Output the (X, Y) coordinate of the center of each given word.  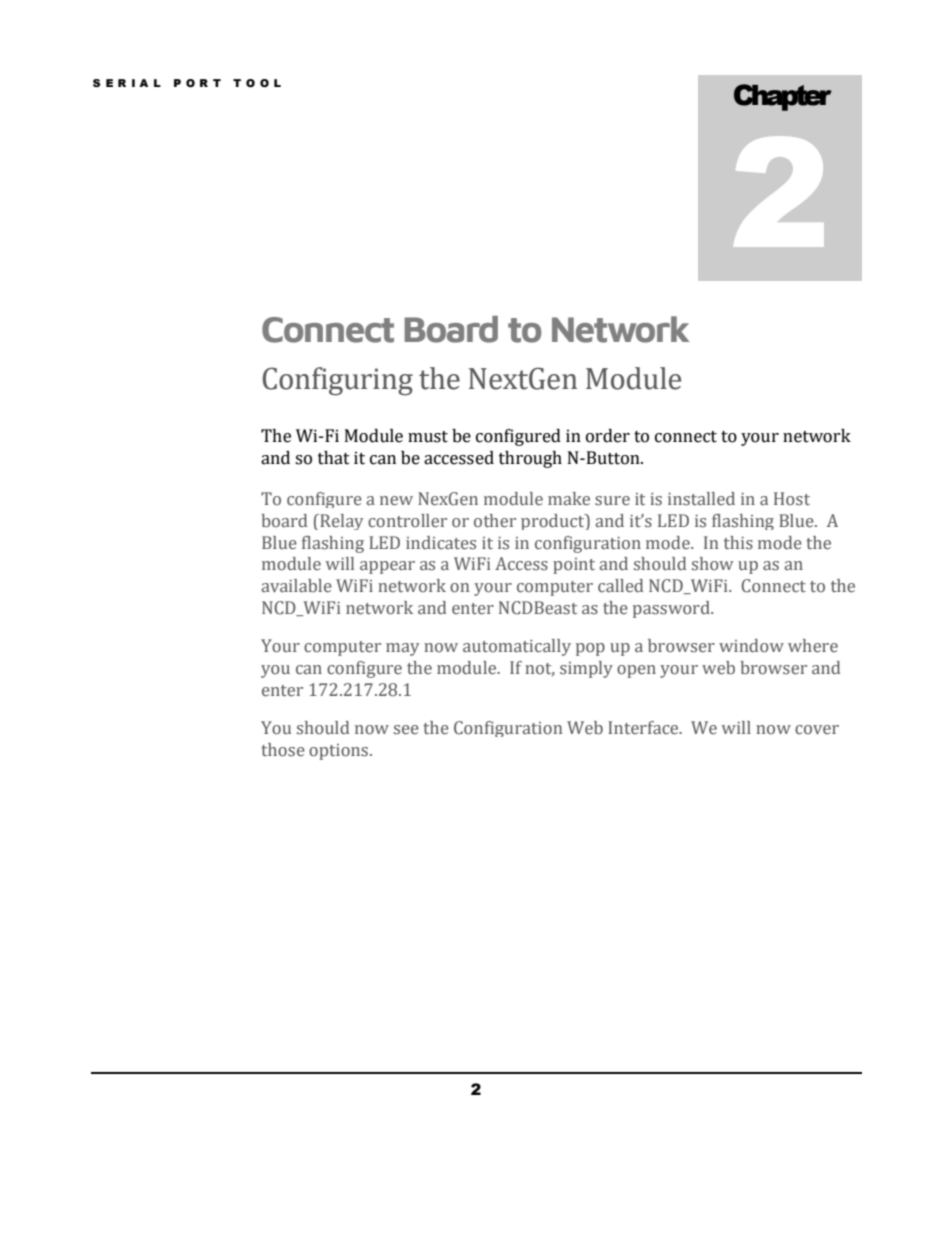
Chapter (783, 97)
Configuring (338, 381)
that (334, 458)
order (608, 436)
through (530, 459)
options (340, 752)
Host (792, 499)
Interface (644, 728)
